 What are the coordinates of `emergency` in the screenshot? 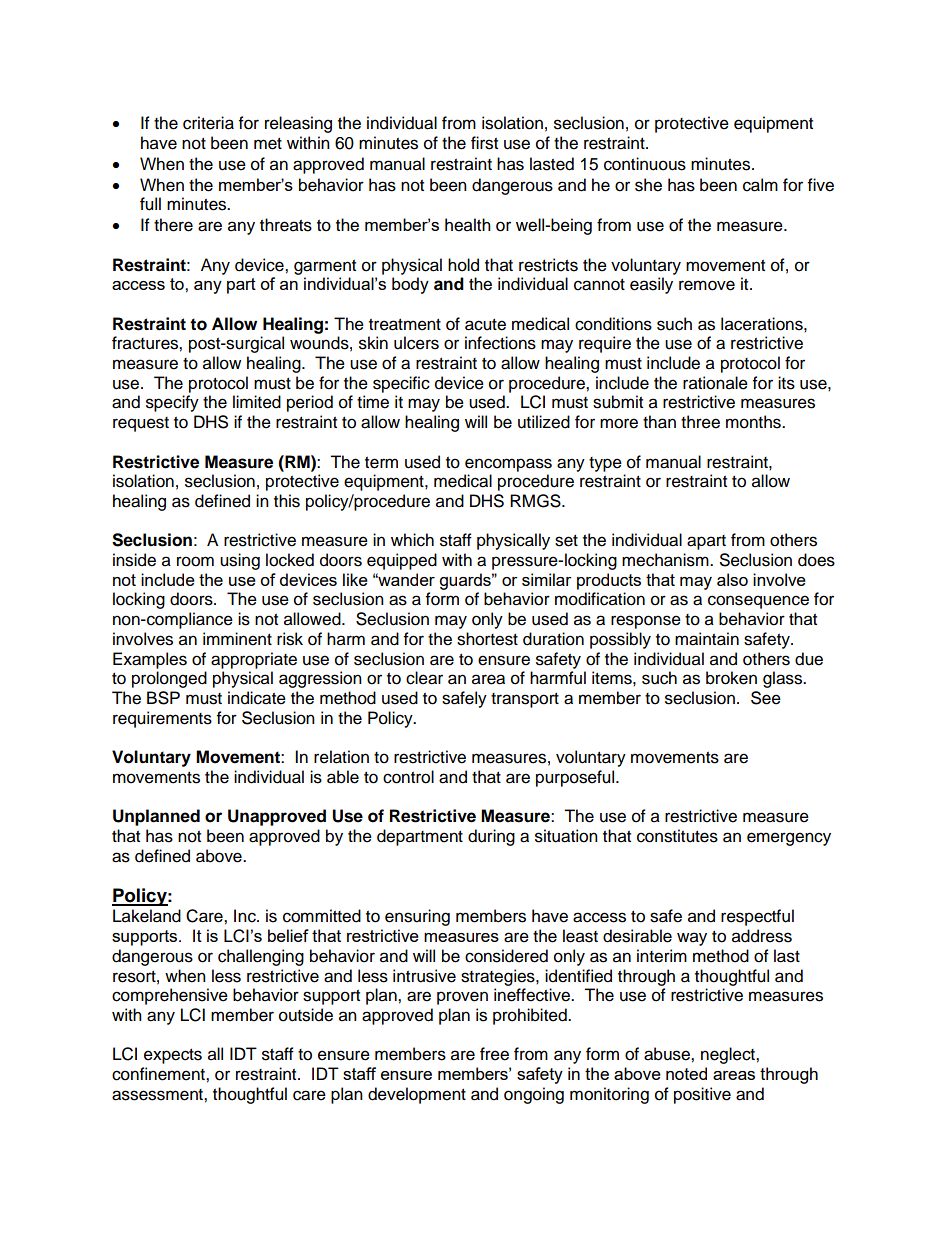 It's located at (789, 839).
